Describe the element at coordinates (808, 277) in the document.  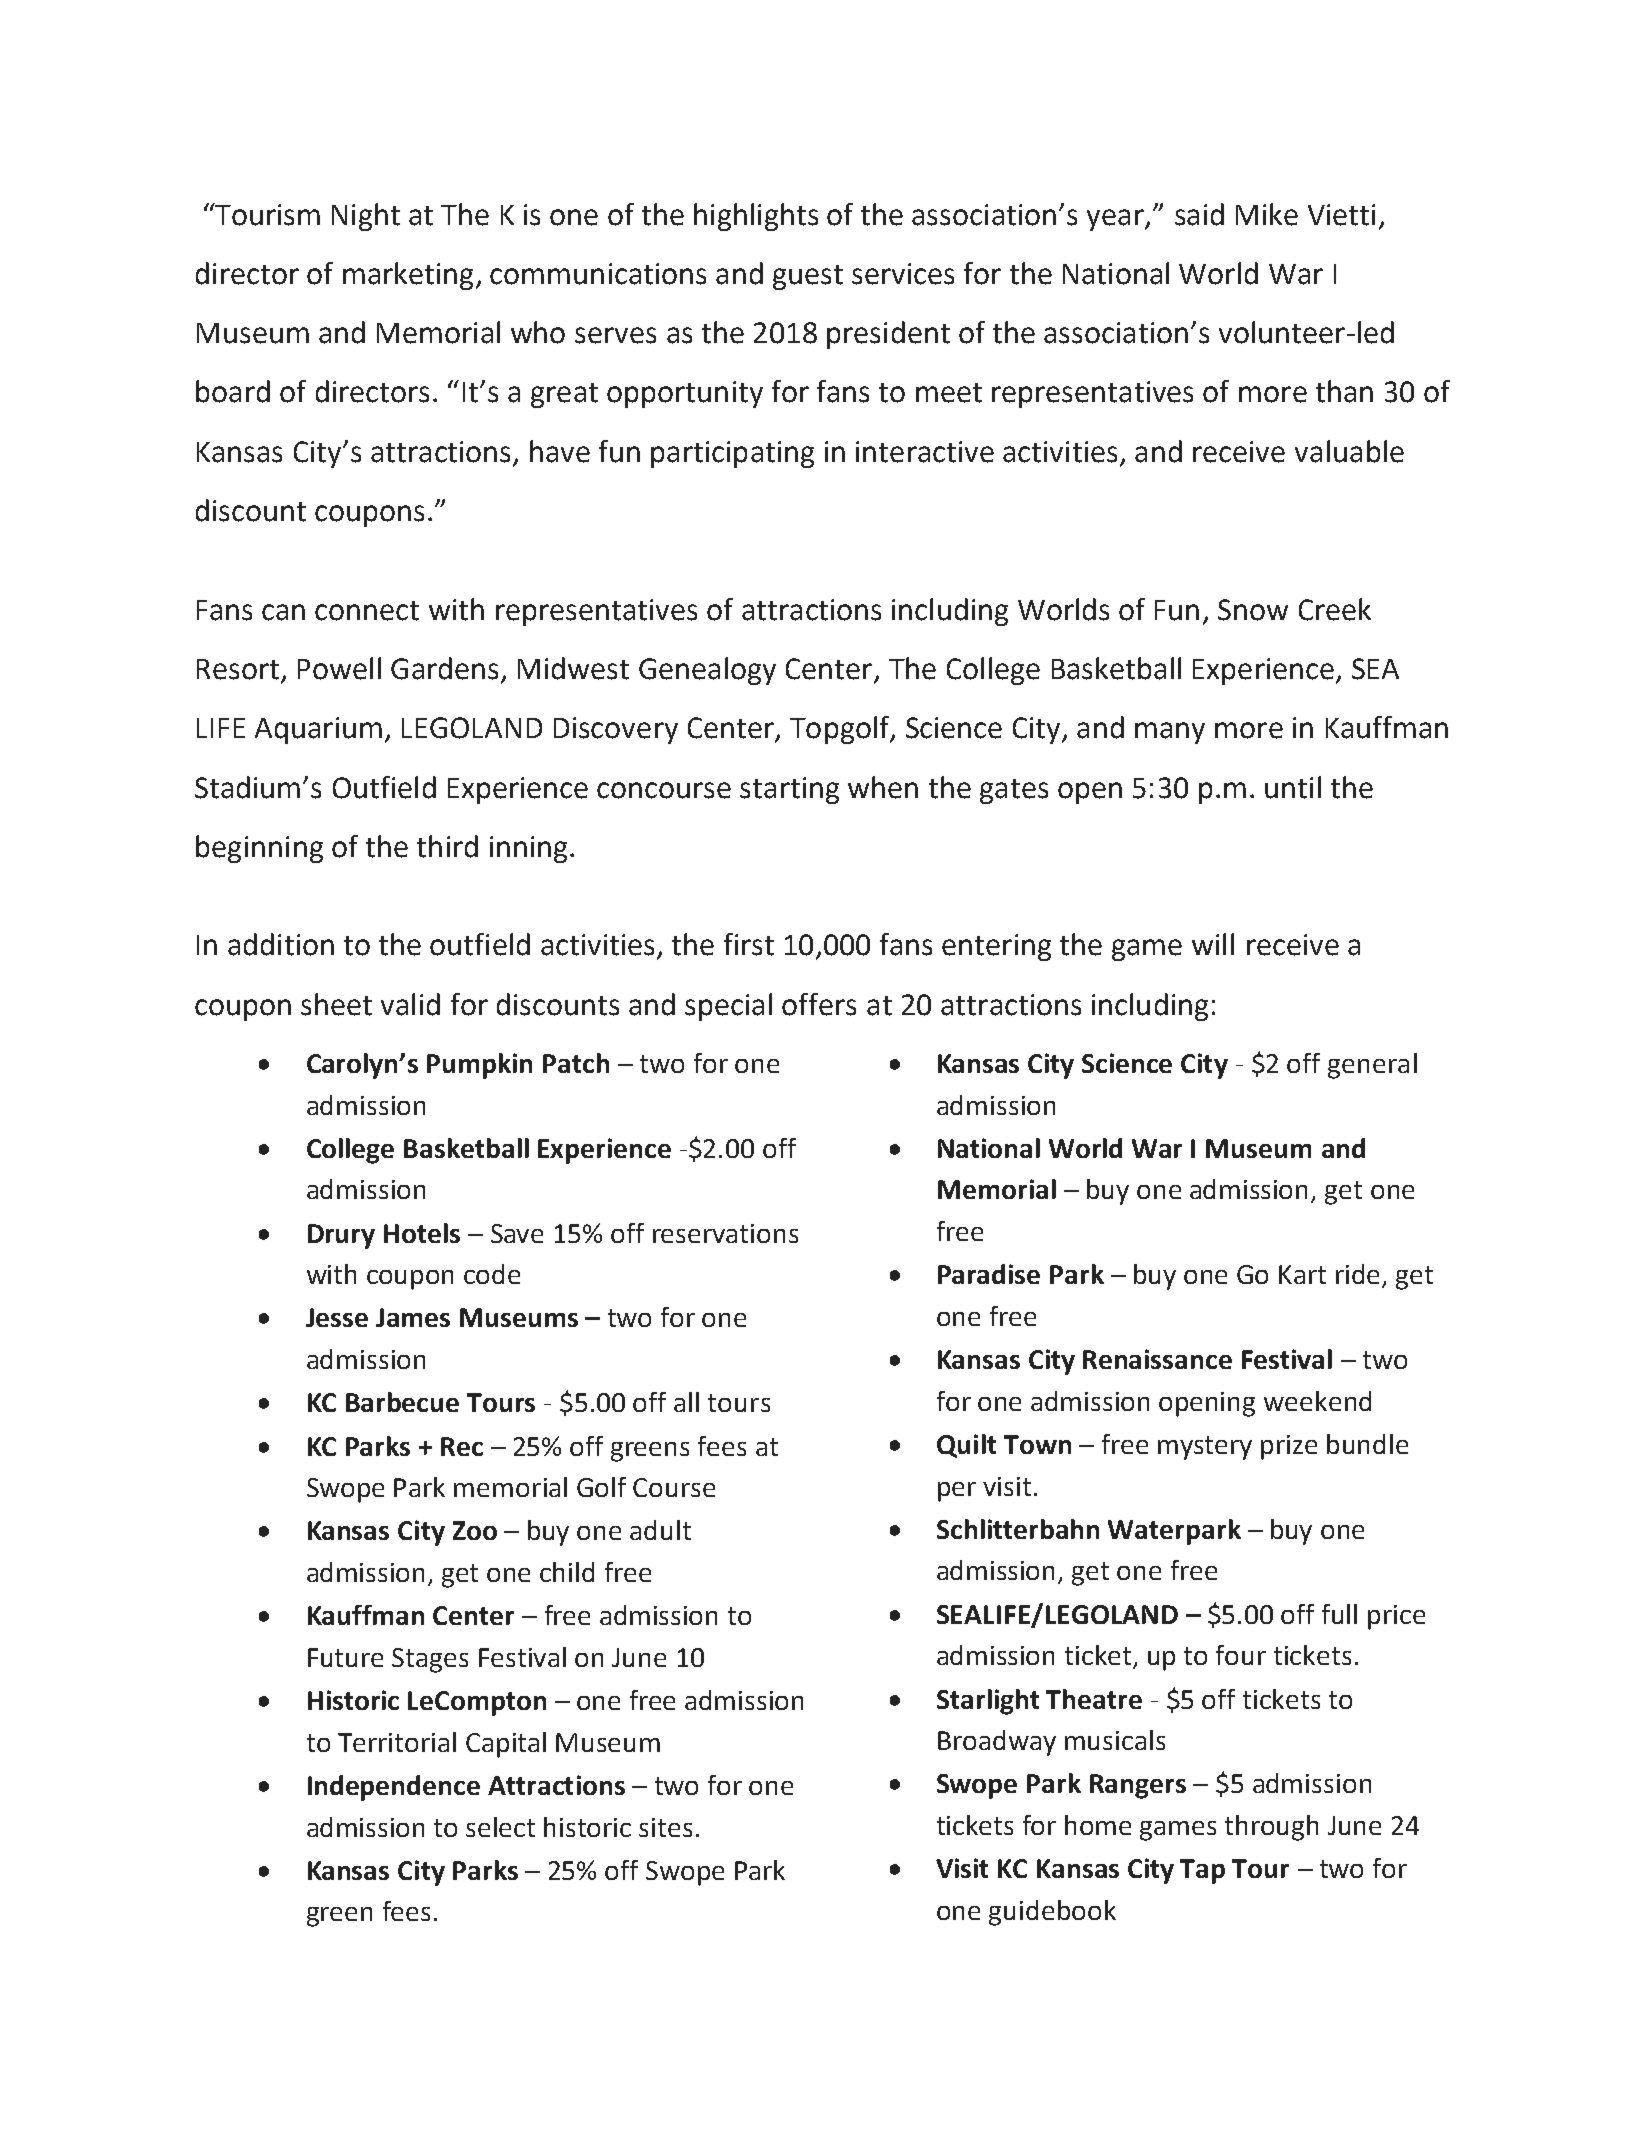
I see `guest` at that location.
